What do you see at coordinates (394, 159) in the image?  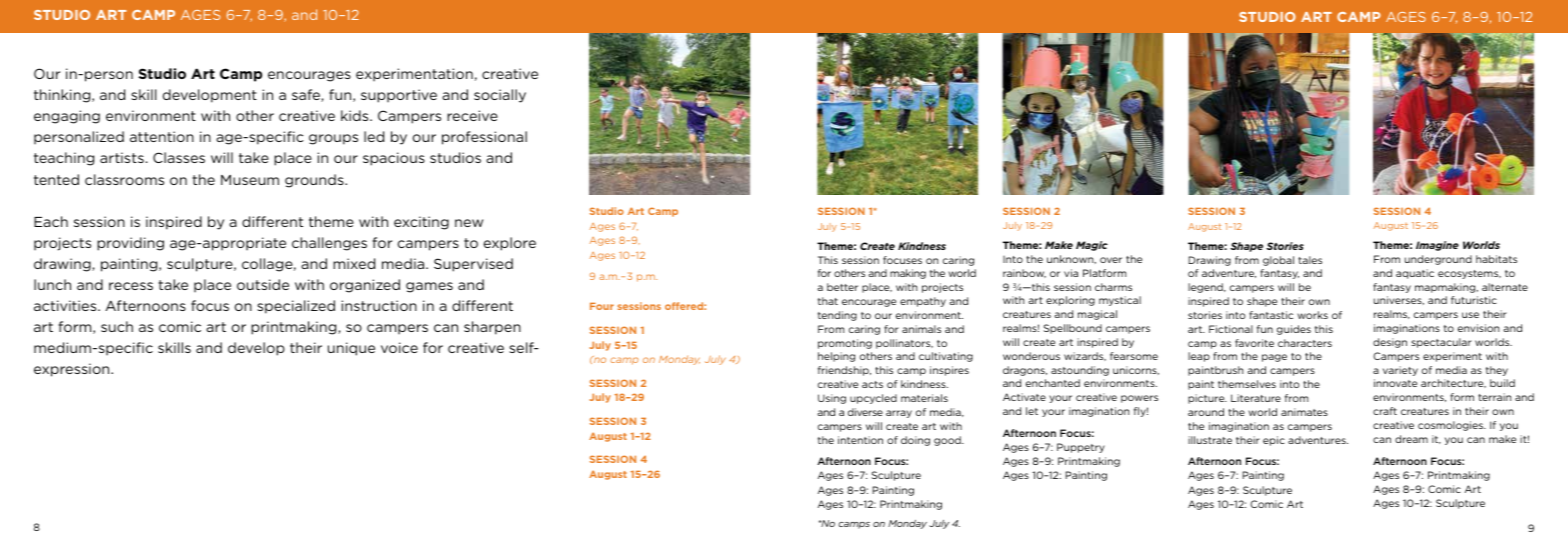 I see `spacious` at bounding box center [394, 159].
